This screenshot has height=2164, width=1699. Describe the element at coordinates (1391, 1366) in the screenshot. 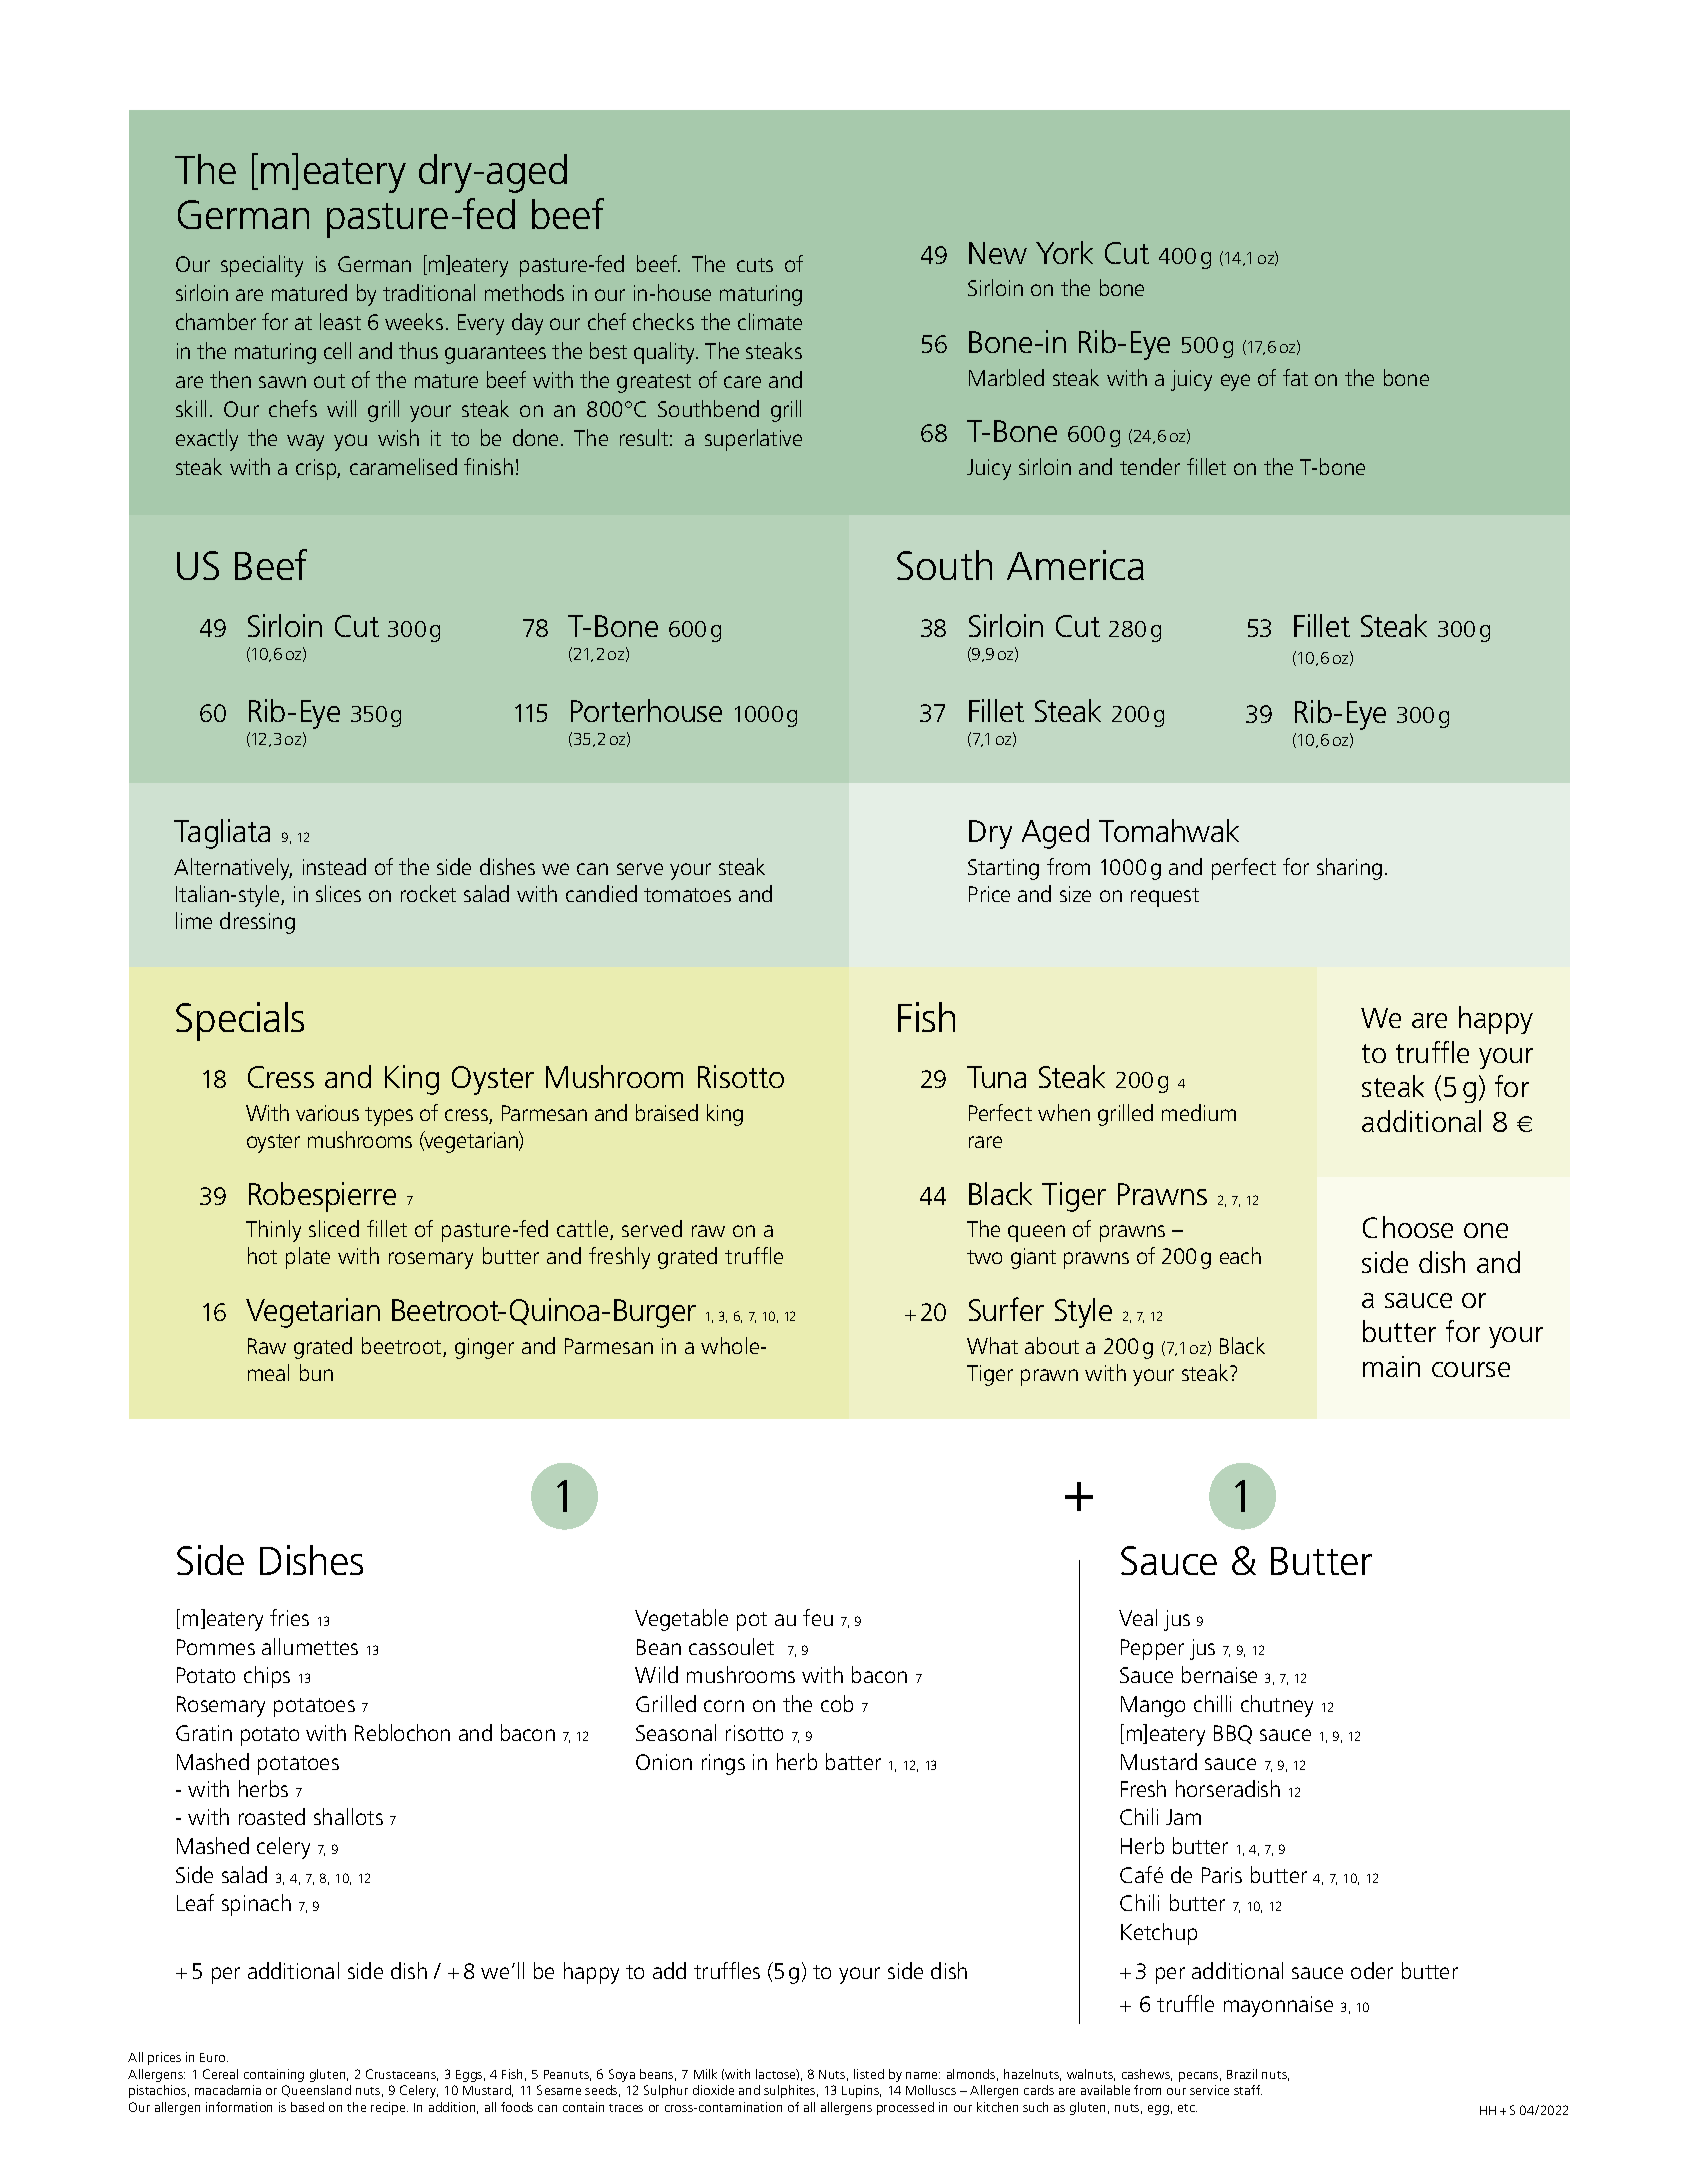

I see `main` at that location.
